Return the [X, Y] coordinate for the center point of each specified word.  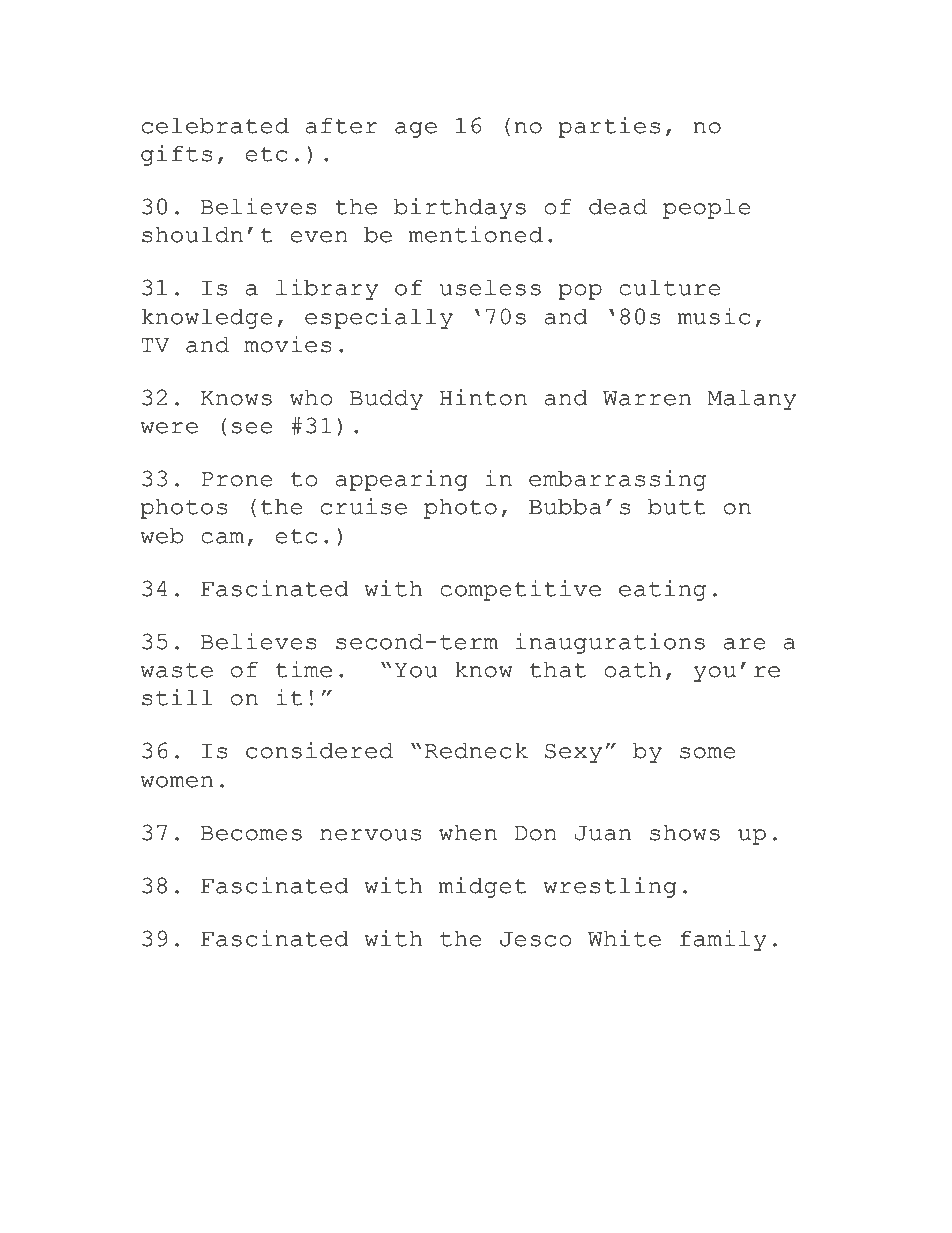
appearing [401, 480]
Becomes [251, 833]
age [416, 130]
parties [609, 127]
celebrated [215, 126]
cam [222, 538]
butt [677, 507]
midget [483, 887]
